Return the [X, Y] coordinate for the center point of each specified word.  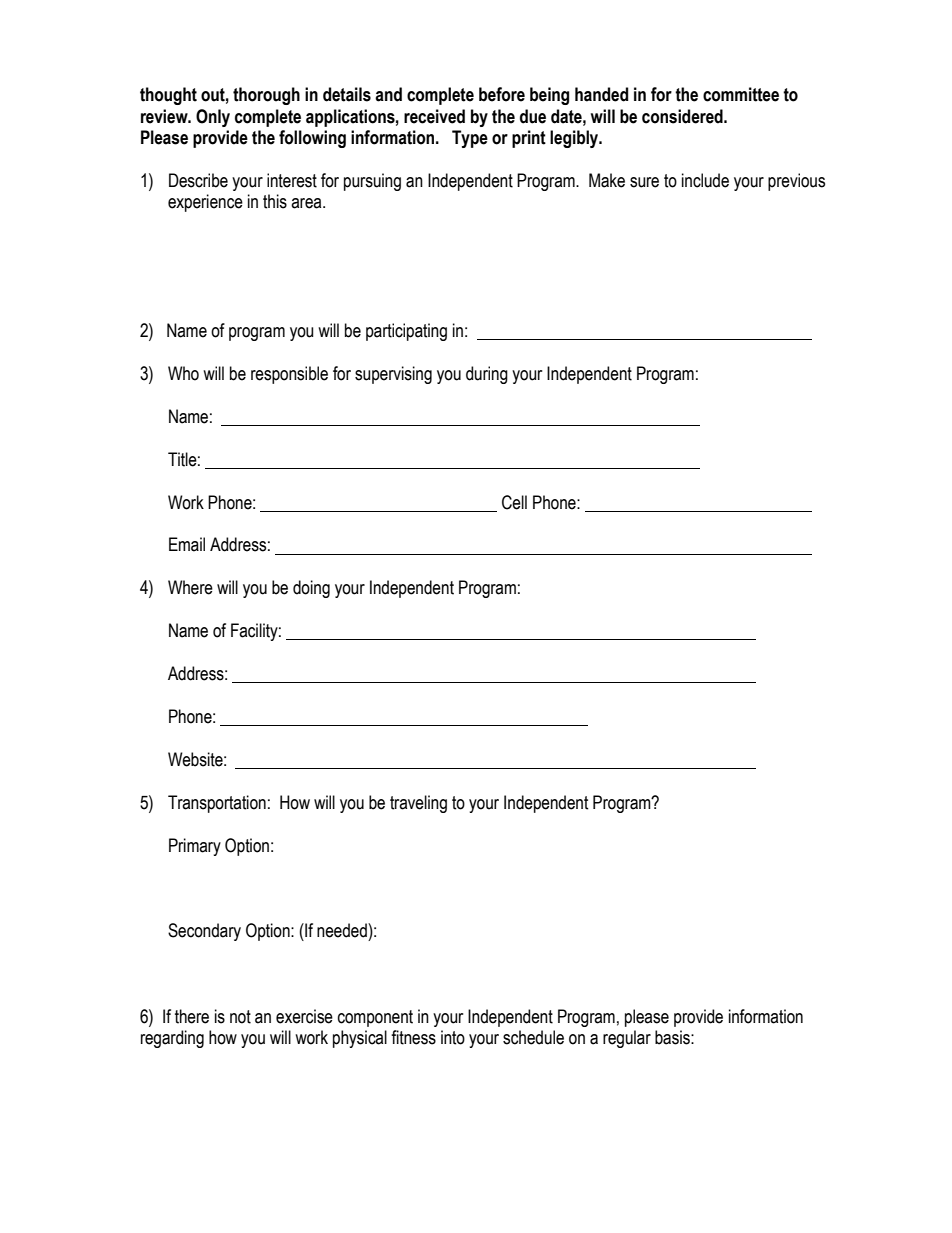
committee [741, 94]
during [487, 375]
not [240, 1017]
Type [470, 139]
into [453, 1037]
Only [213, 118]
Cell [514, 502]
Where [190, 587]
